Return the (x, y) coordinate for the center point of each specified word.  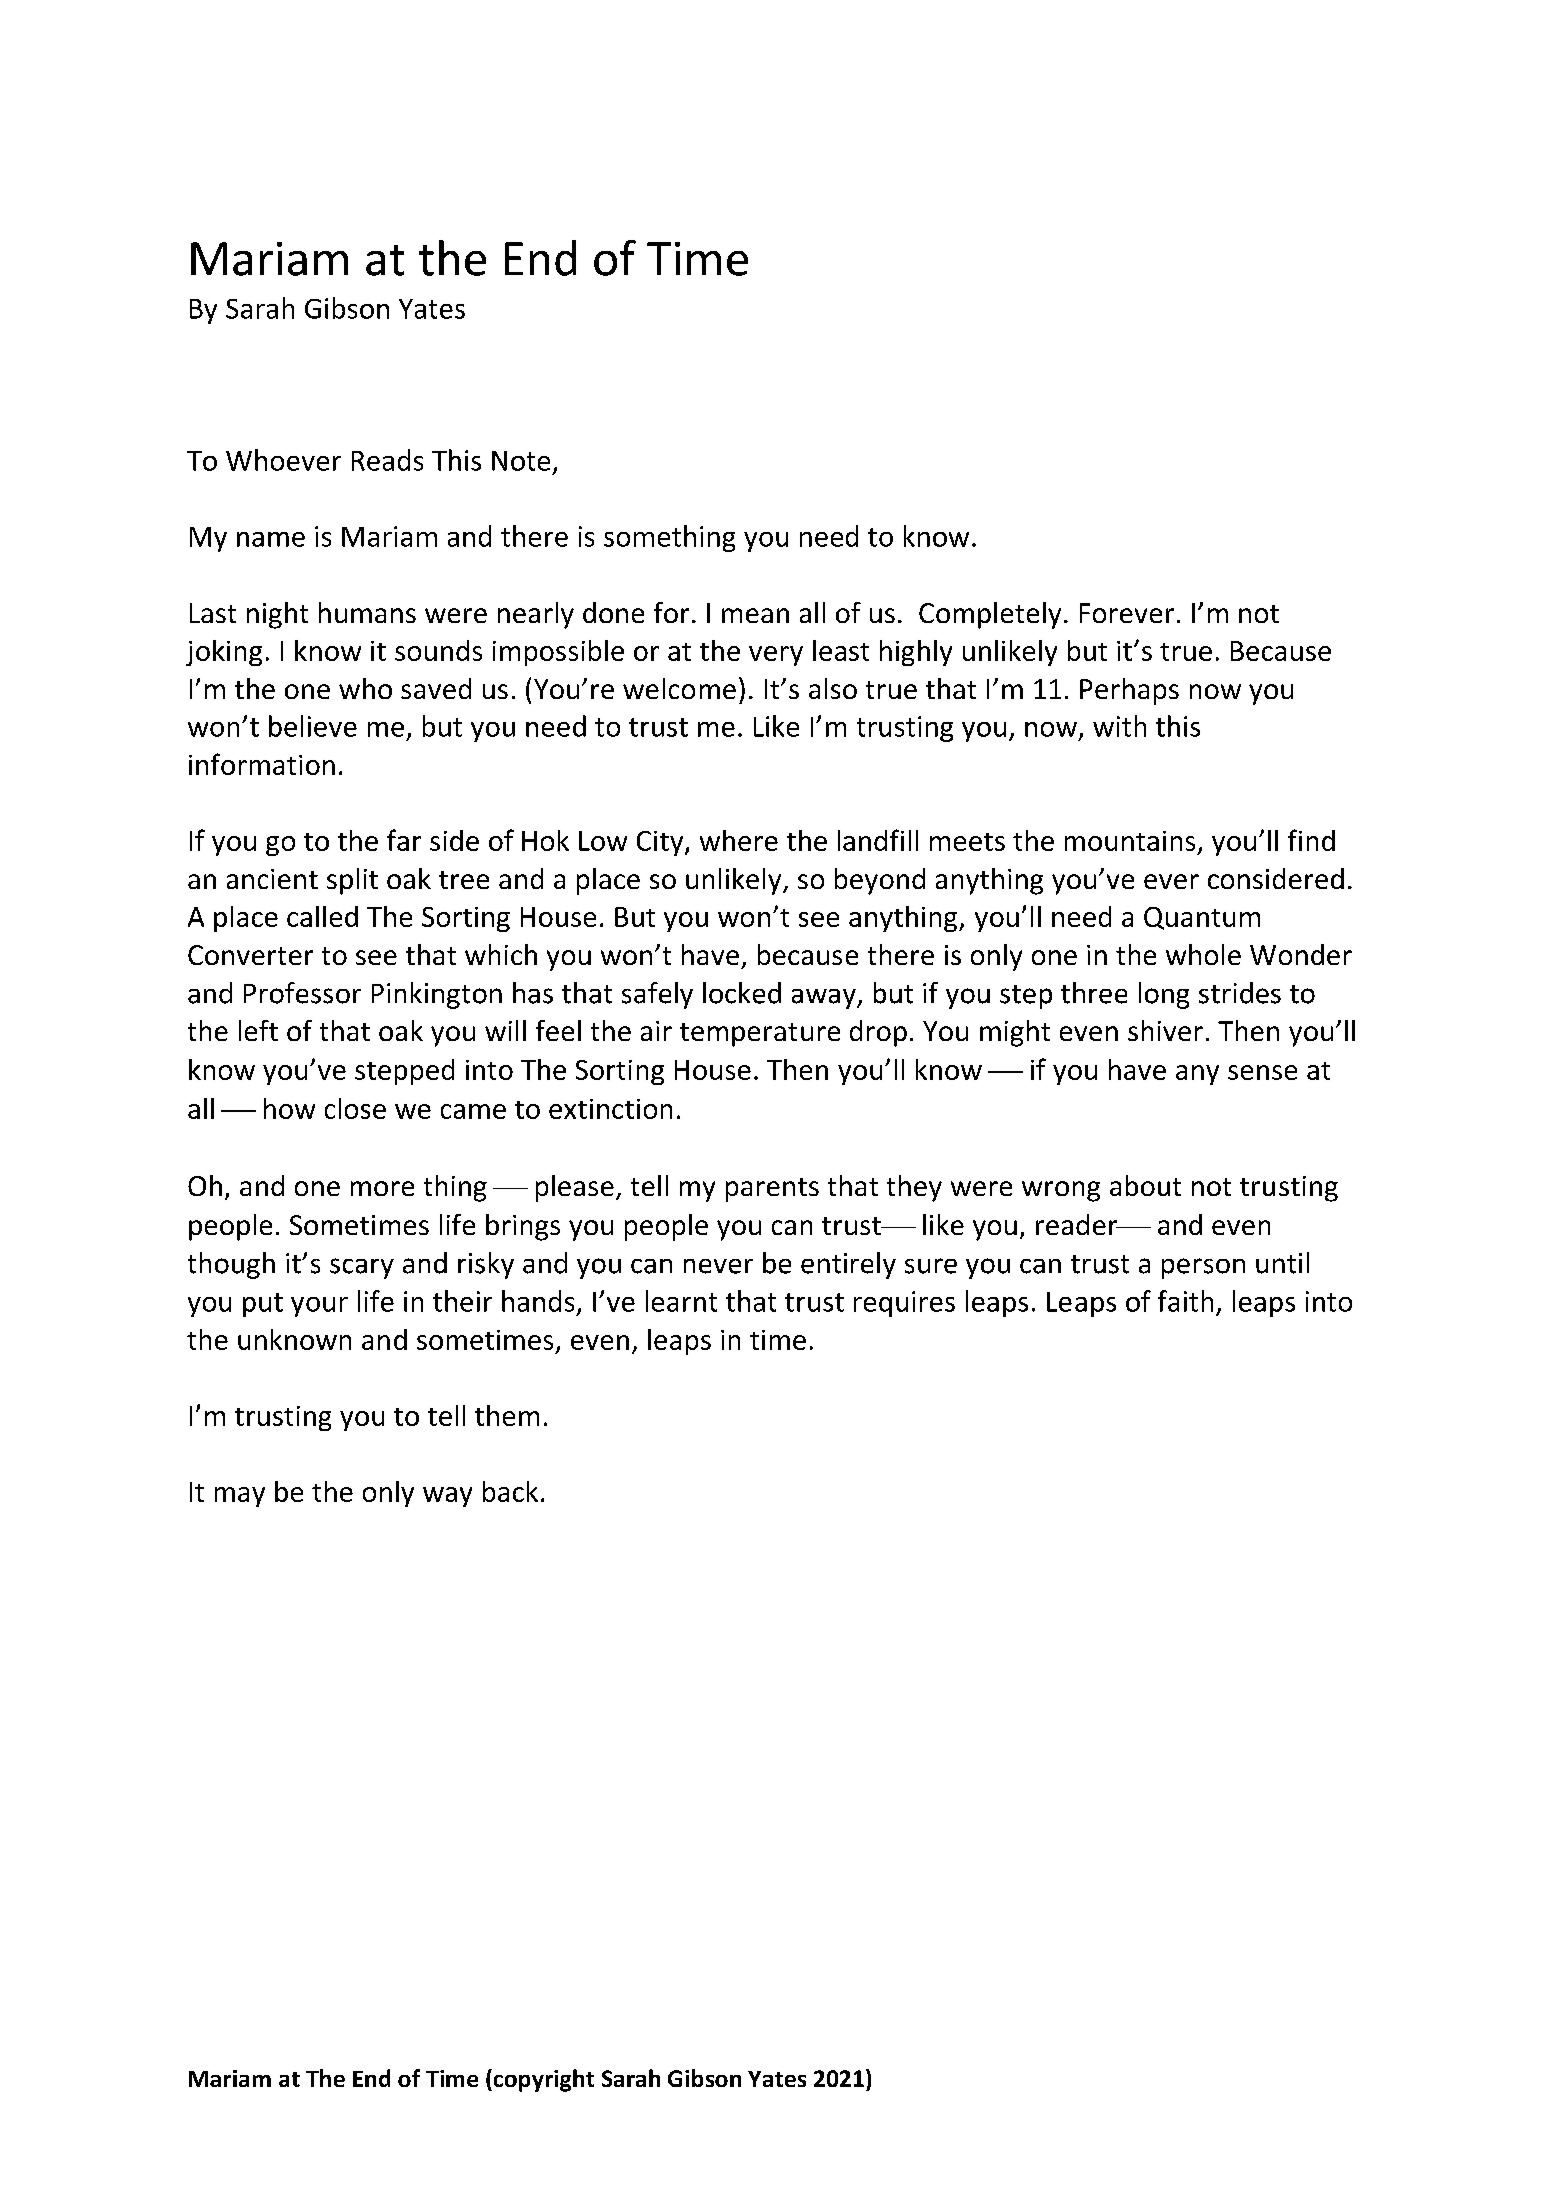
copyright (542, 2080)
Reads (387, 460)
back (510, 1491)
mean (755, 615)
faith (1185, 1301)
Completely (990, 615)
